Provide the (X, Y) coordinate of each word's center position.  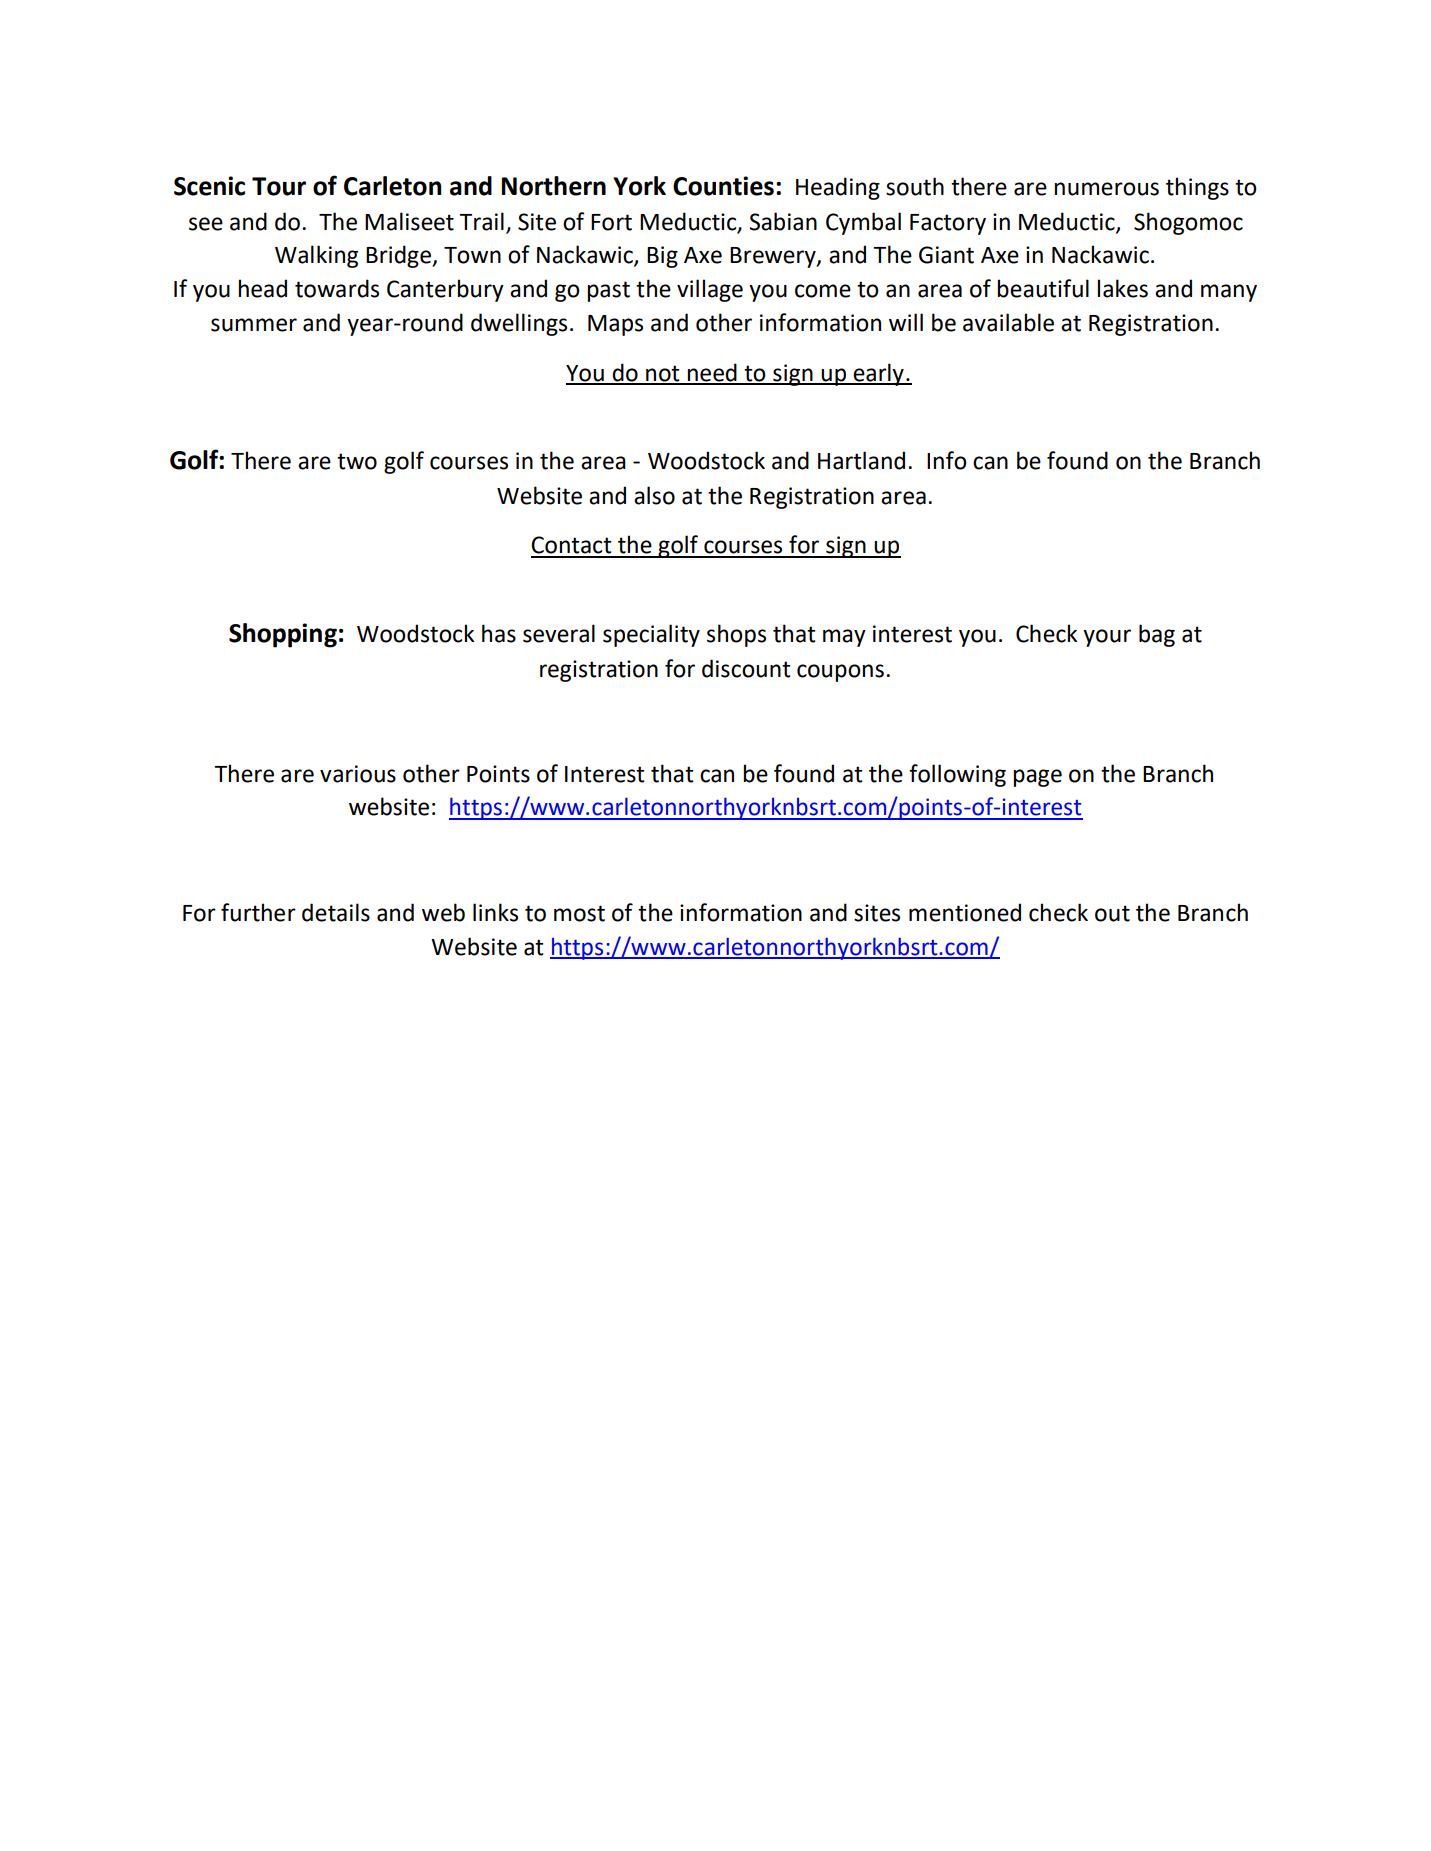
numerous (1106, 189)
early (879, 374)
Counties (723, 186)
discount (746, 668)
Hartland (861, 460)
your (1107, 638)
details (336, 912)
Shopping (283, 635)
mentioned (965, 912)
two (357, 461)
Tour (279, 186)
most (579, 913)
